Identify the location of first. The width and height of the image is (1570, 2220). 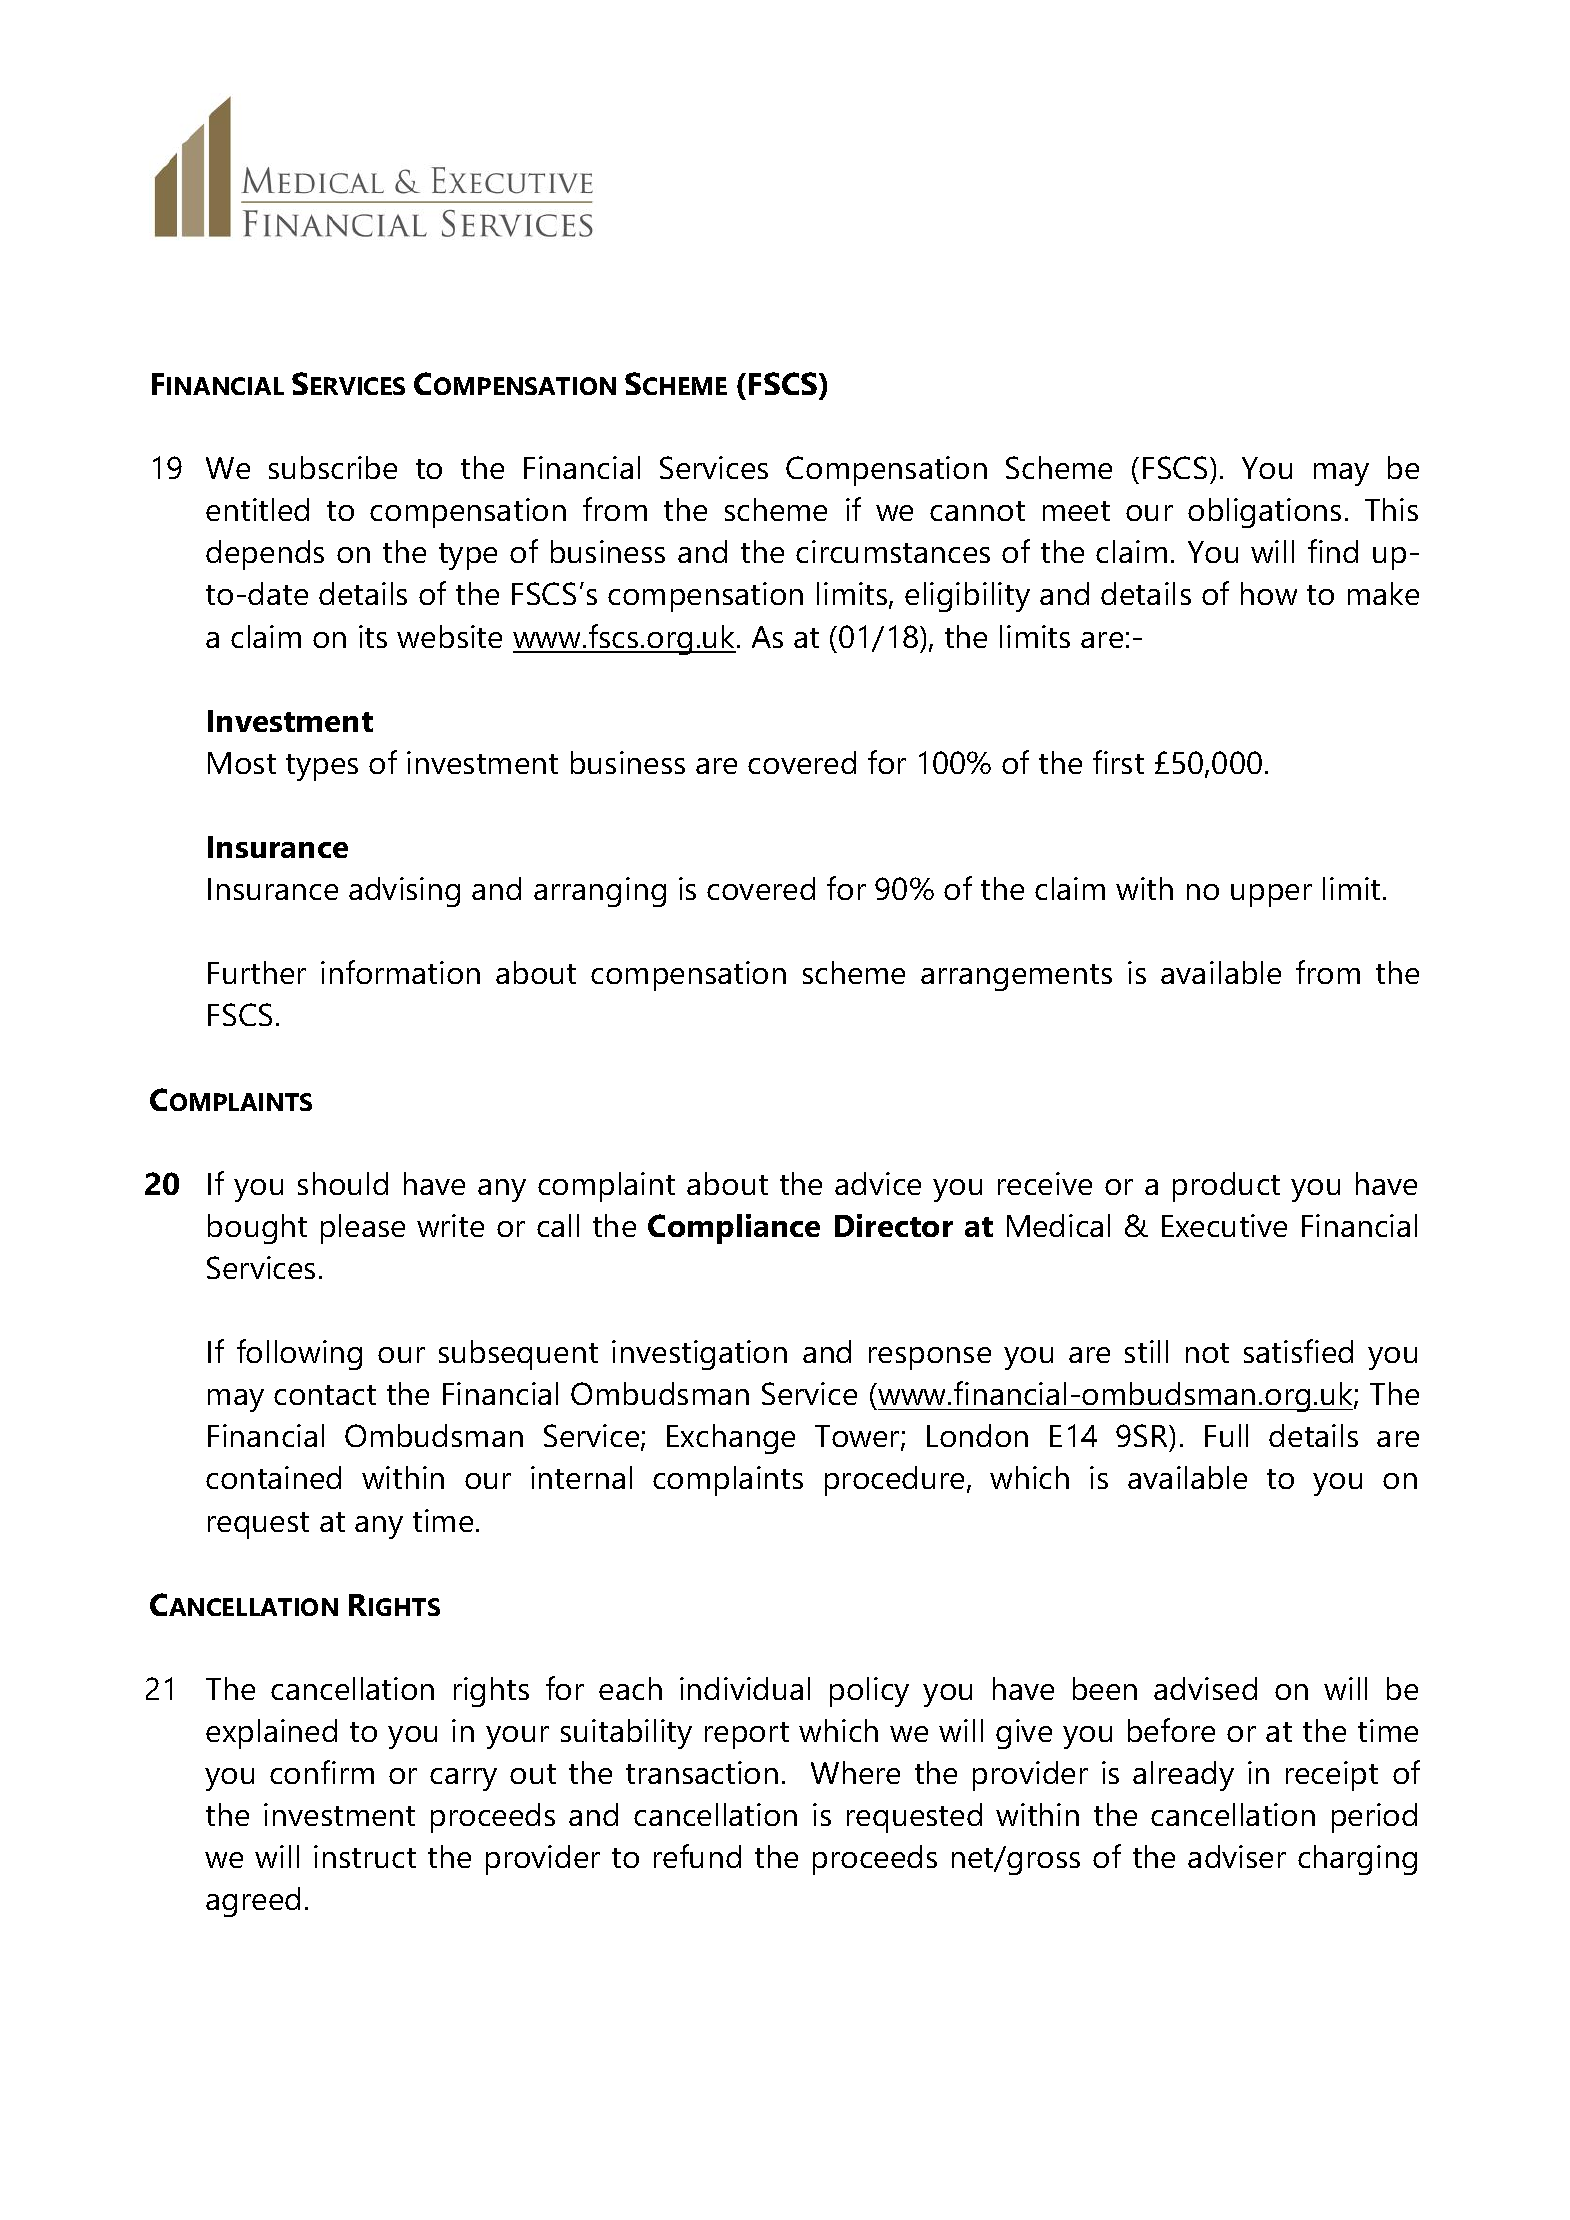
(1118, 762).
